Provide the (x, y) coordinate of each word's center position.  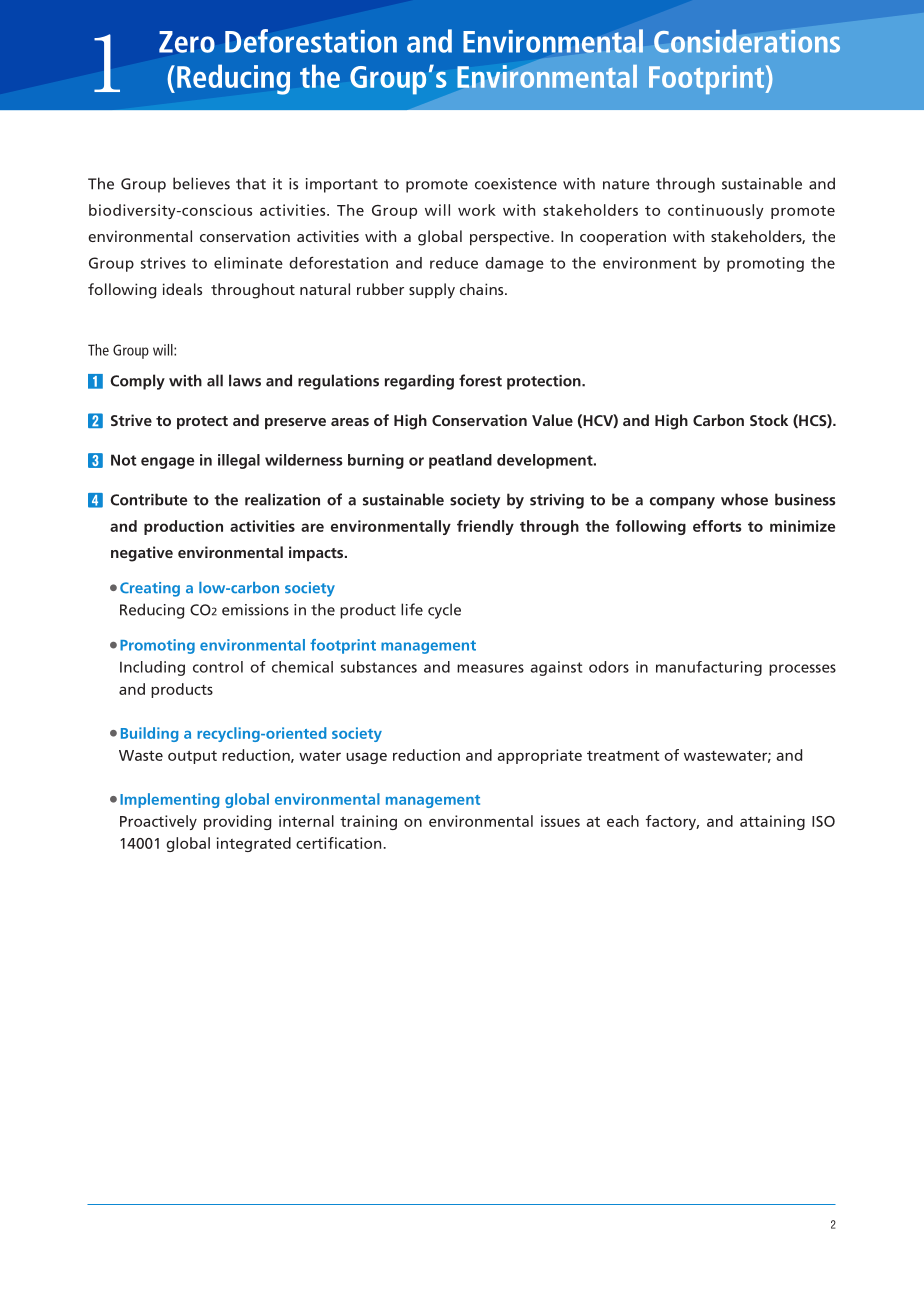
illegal (239, 461)
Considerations (747, 41)
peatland (460, 461)
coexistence (516, 184)
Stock (769, 420)
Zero (187, 42)
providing (237, 822)
